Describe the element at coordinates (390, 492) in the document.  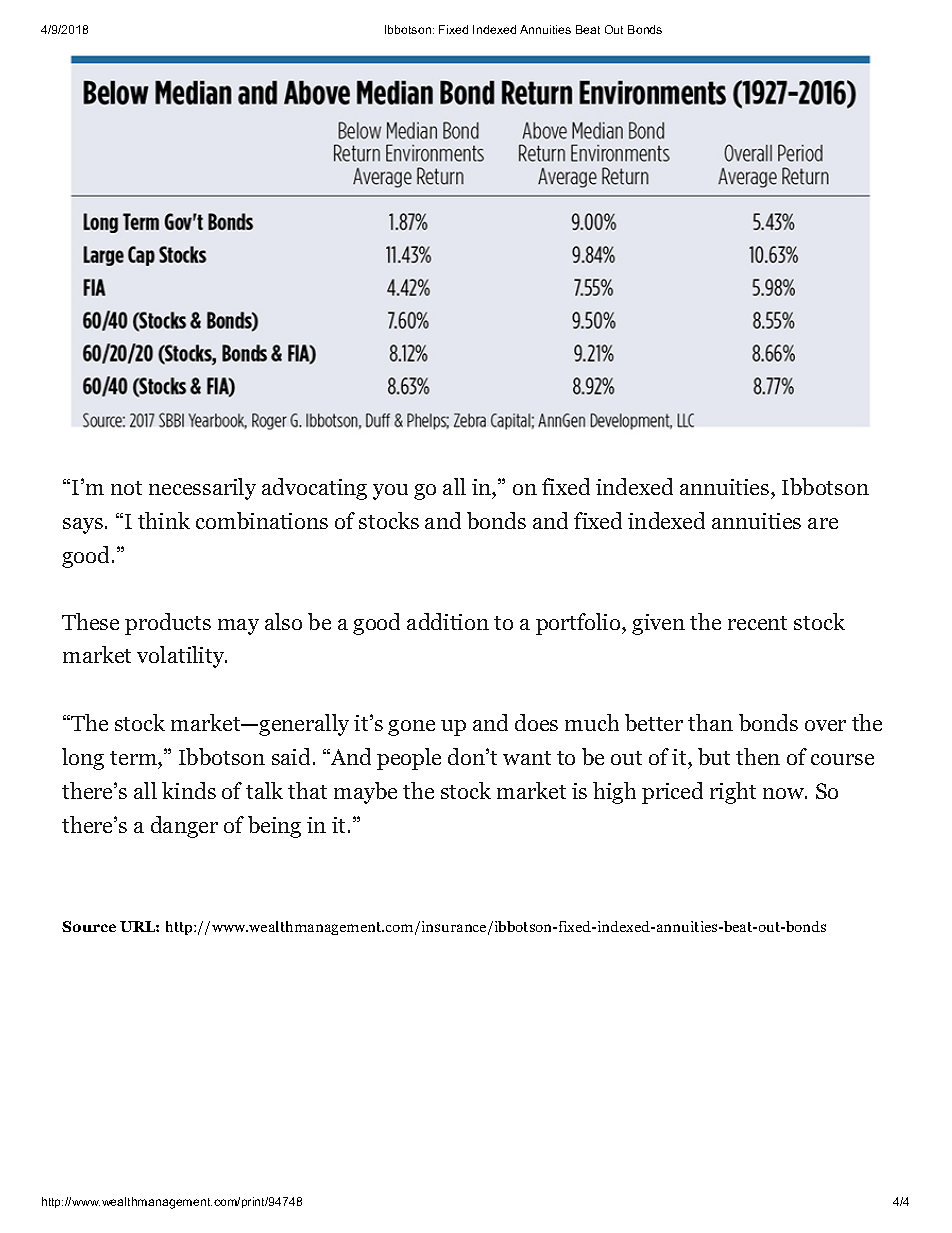
I see `you` at that location.
